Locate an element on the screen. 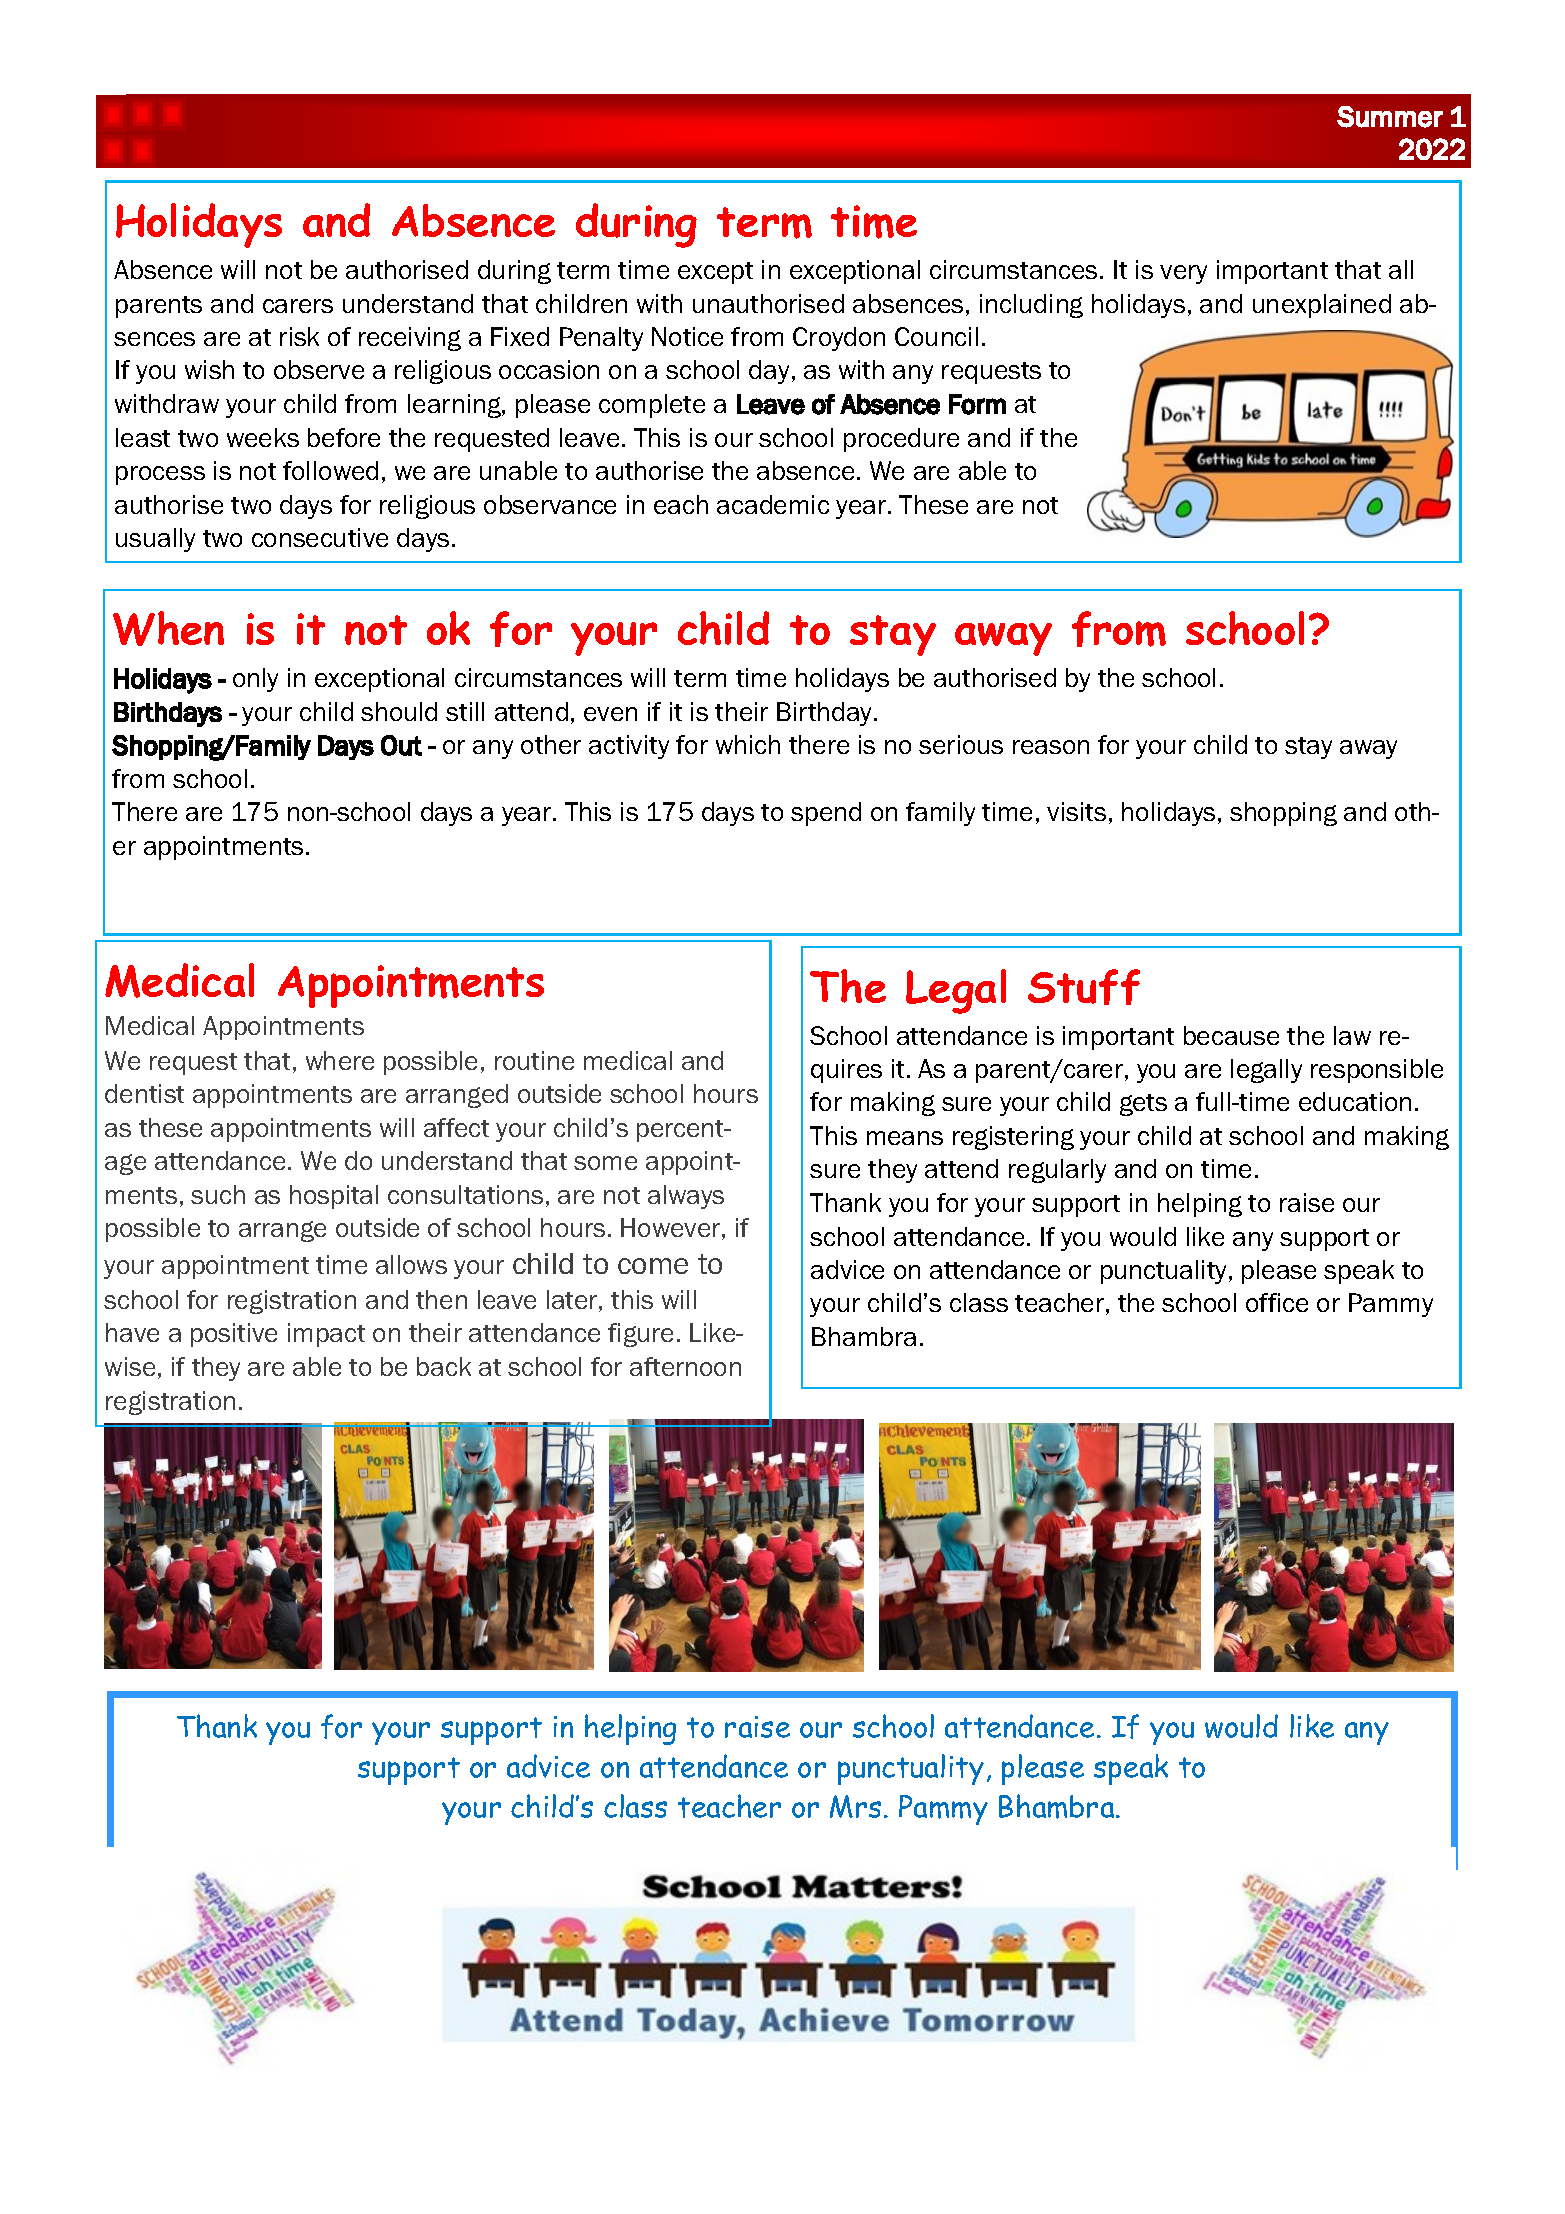 Image resolution: width=1565 pixels, height=2214 pixels. risk is located at coordinates (299, 336).
